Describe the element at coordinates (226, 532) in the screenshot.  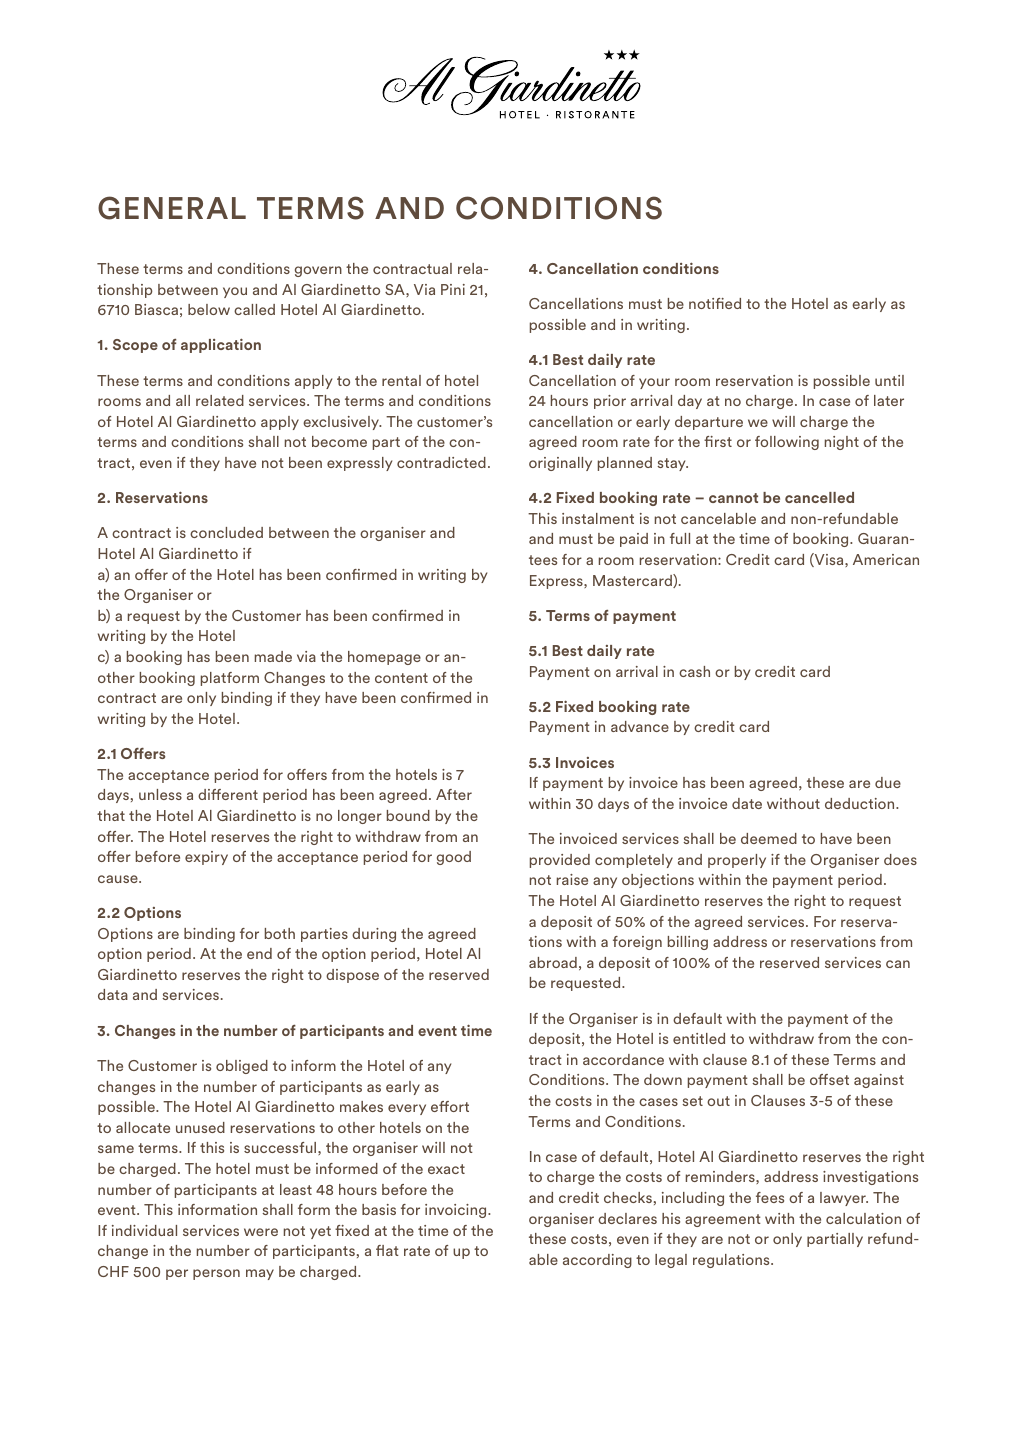
I see `concluded` at that location.
